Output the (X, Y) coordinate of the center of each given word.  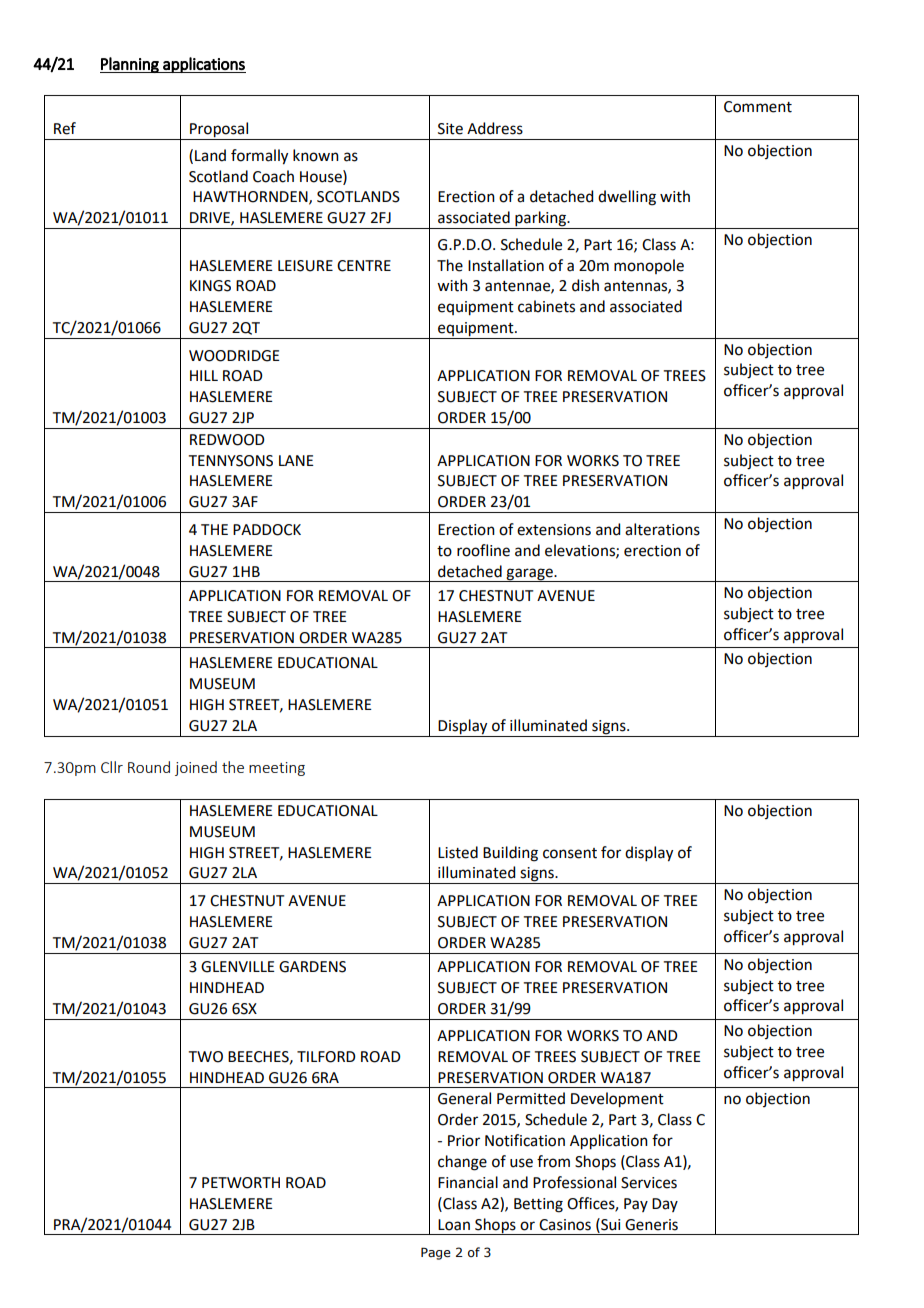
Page (436, 1253)
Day (665, 1205)
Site (450, 129)
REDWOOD (227, 440)
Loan (454, 1225)
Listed (458, 852)
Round (149, 767)
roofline (483, 550)
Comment (758, 107)
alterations (662, 529)
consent (570, 853)
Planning (130, 65)
